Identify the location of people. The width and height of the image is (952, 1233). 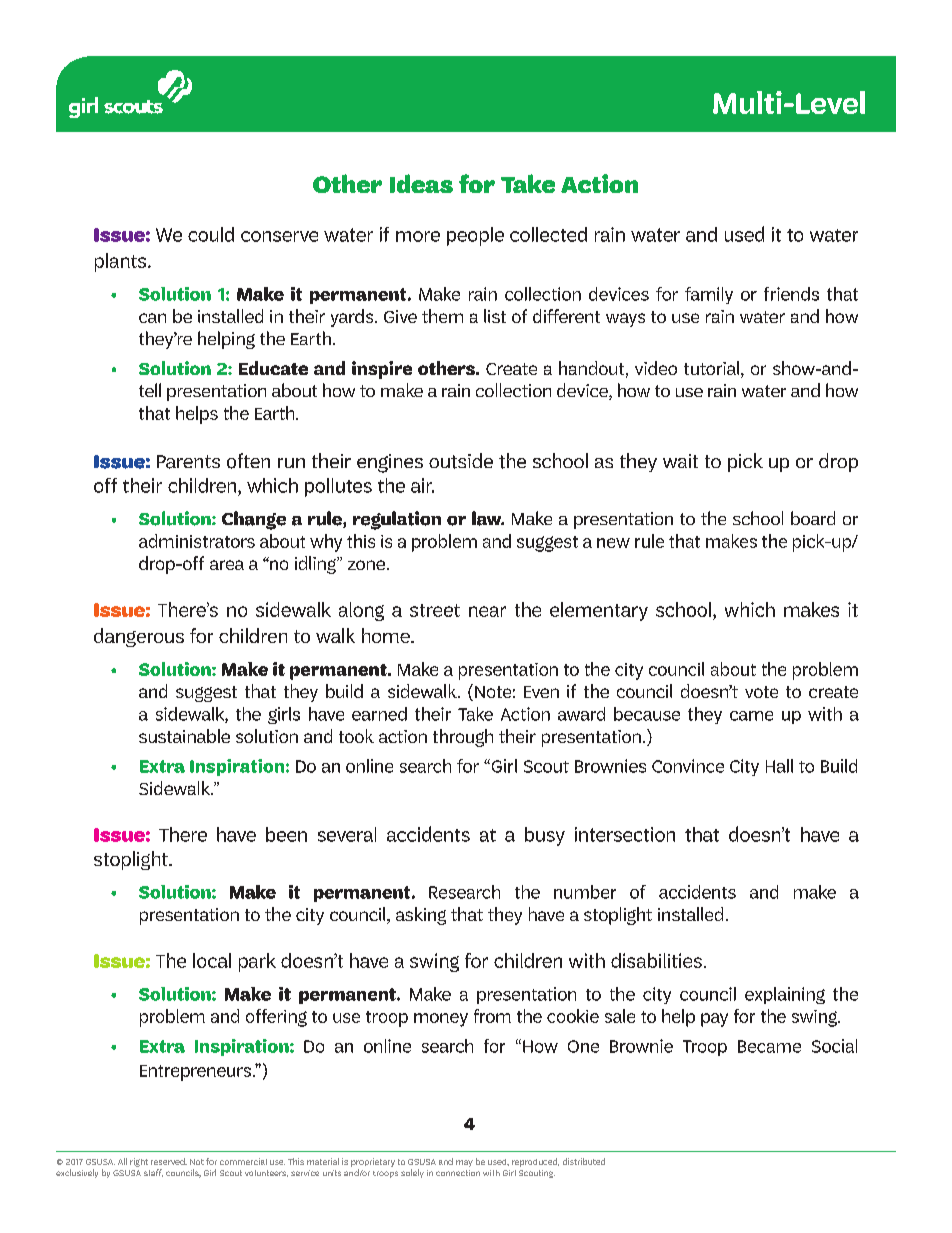
(475, 236).
